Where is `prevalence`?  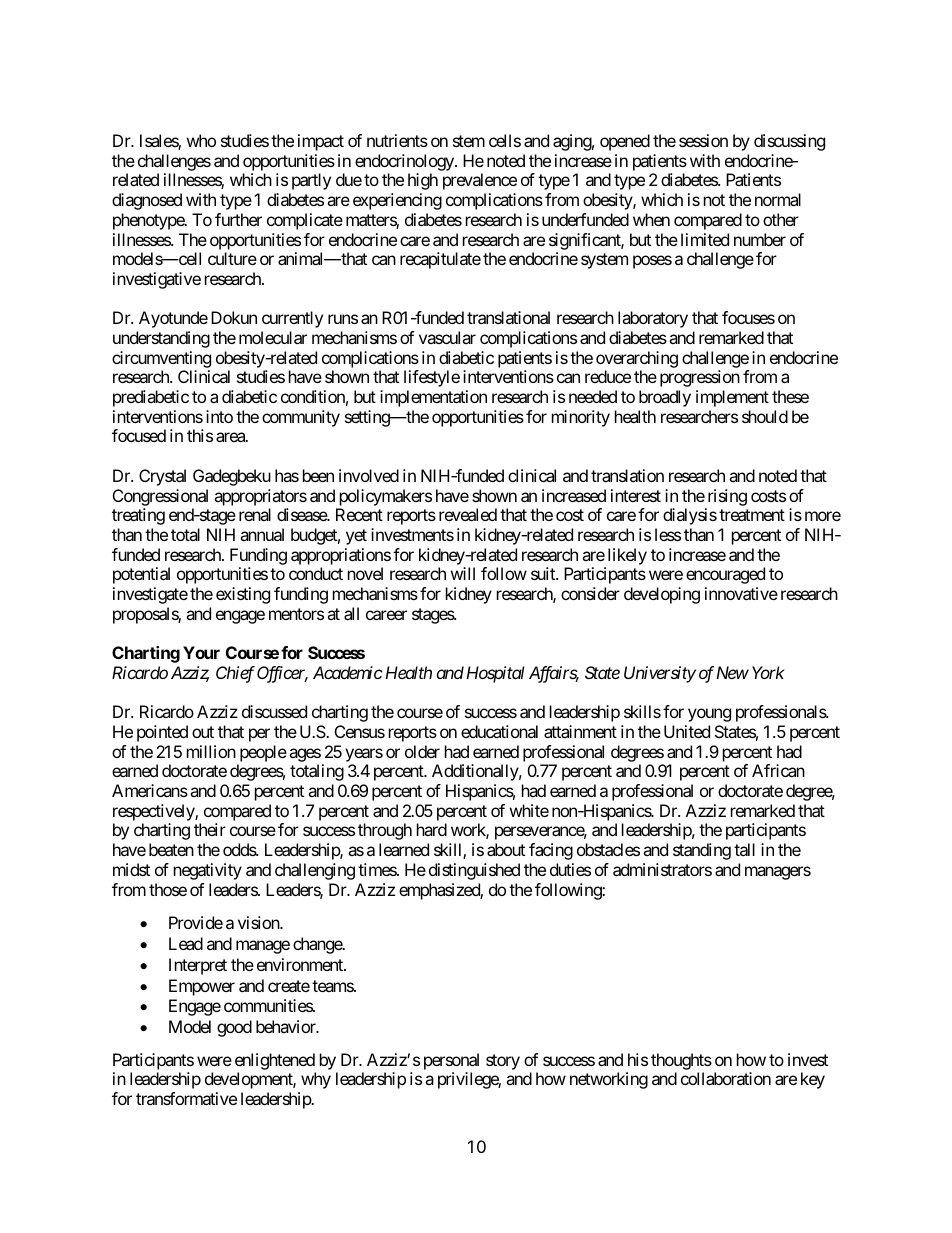 prevalence is located at coordinates (480, 181).
